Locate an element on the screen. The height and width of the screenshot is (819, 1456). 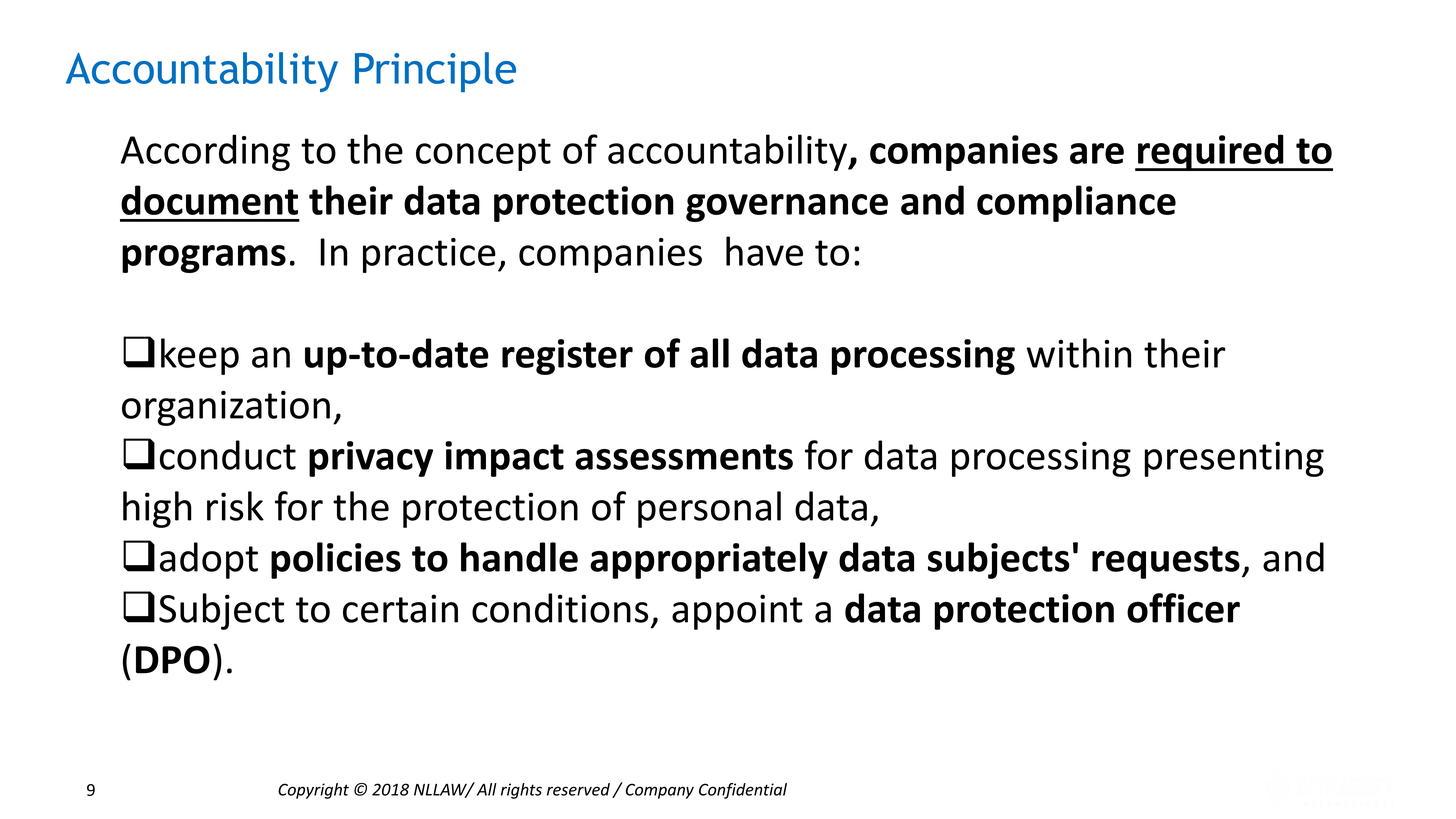
Principle is located at coordinates (435, 72).
